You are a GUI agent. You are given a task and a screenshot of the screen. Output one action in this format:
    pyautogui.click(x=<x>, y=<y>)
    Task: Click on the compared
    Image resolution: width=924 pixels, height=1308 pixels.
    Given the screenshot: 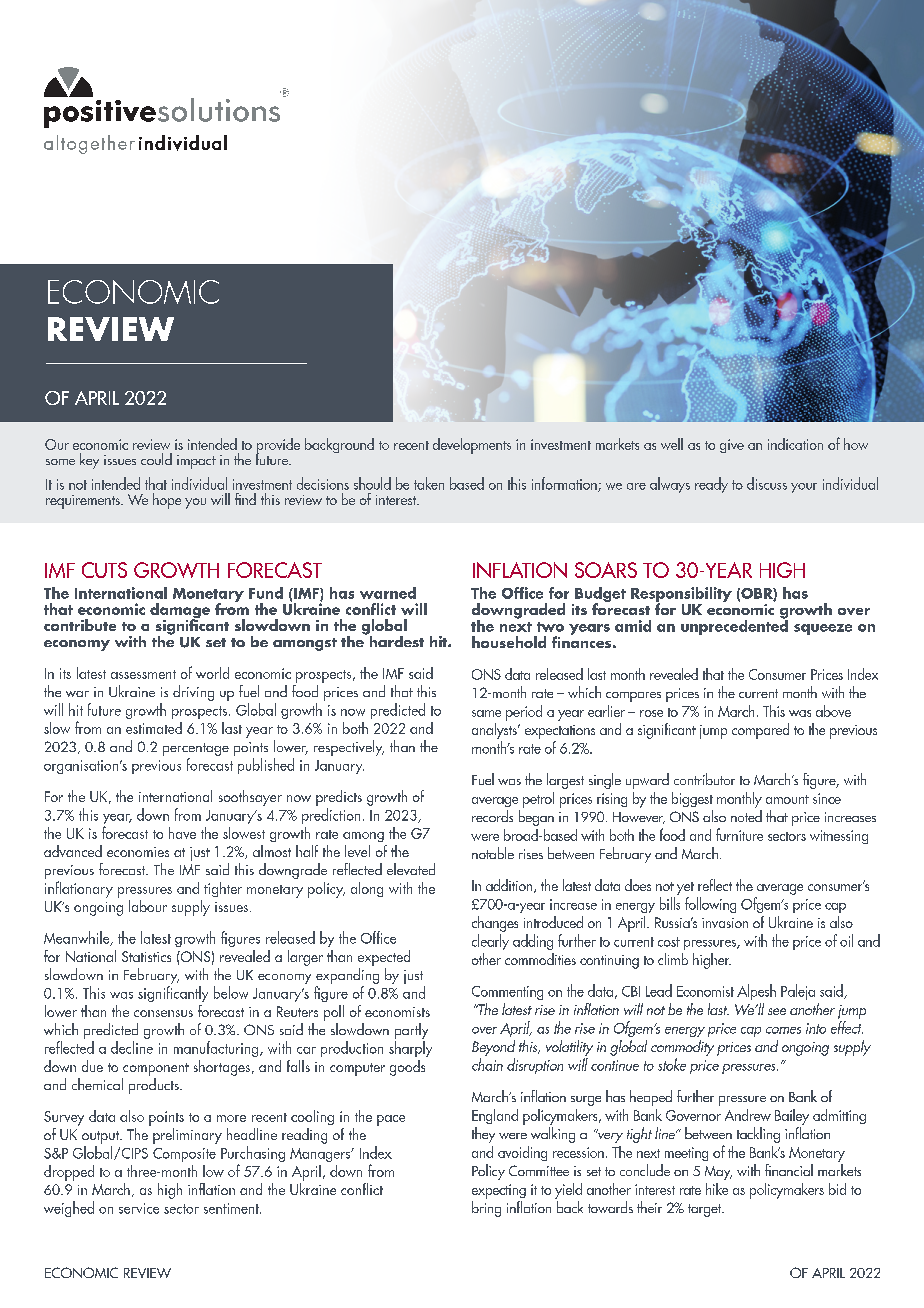 What is the action you would take?
    pyautogui.click(x=760, y=731)
